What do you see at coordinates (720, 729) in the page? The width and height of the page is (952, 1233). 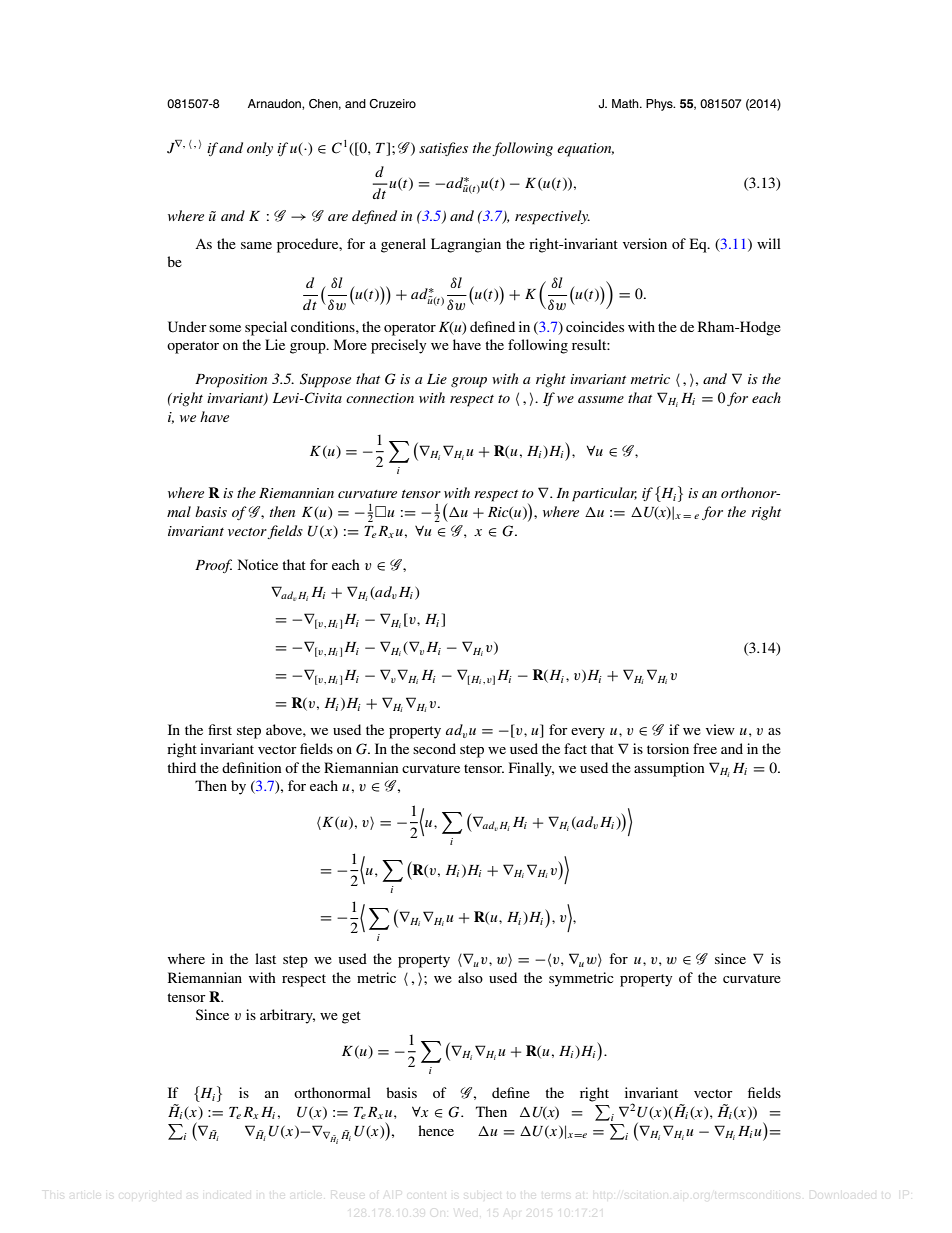 I see `view` at bounding box center [720, 729].
